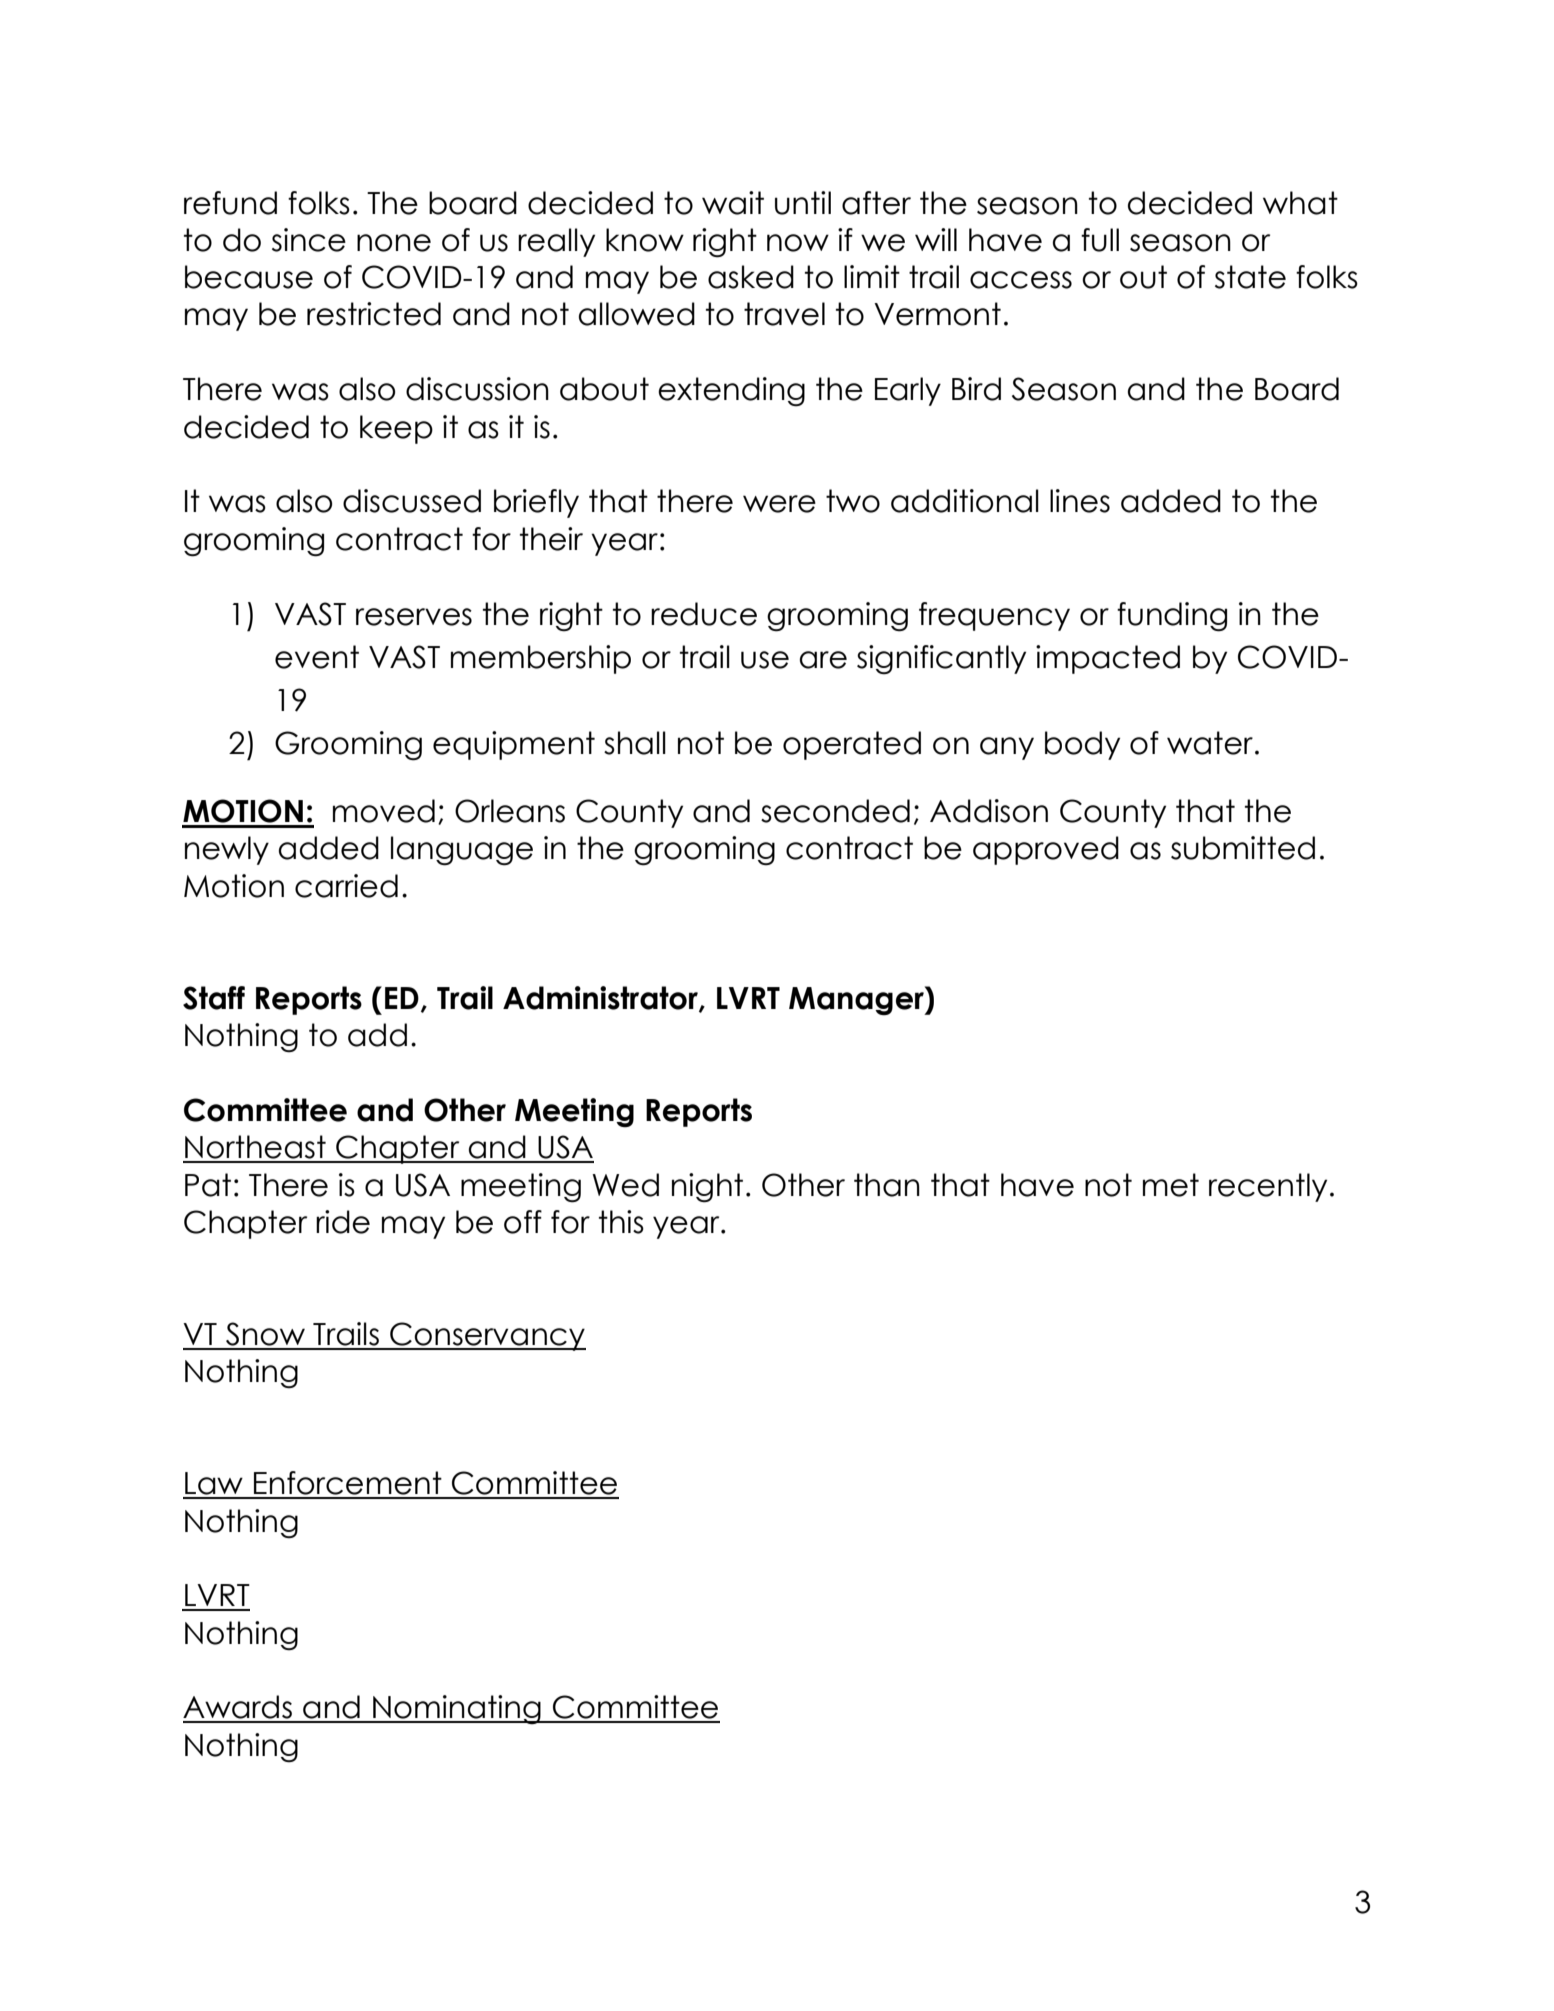  What do you see at coordinates (707, 1188) in the screenshot?
I see `night` at bounding box center [707, 1188].
